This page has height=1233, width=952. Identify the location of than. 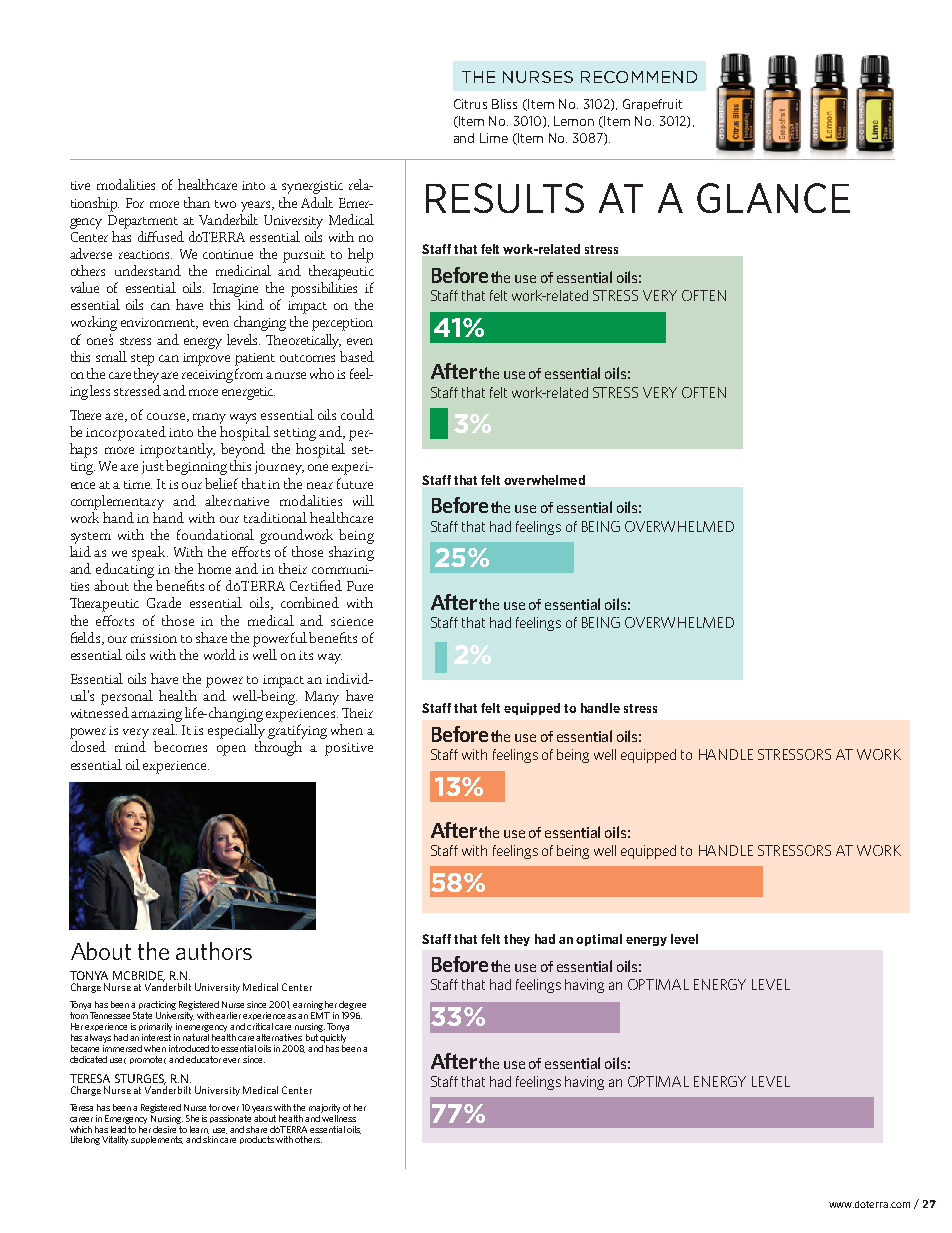
(197, 202).
